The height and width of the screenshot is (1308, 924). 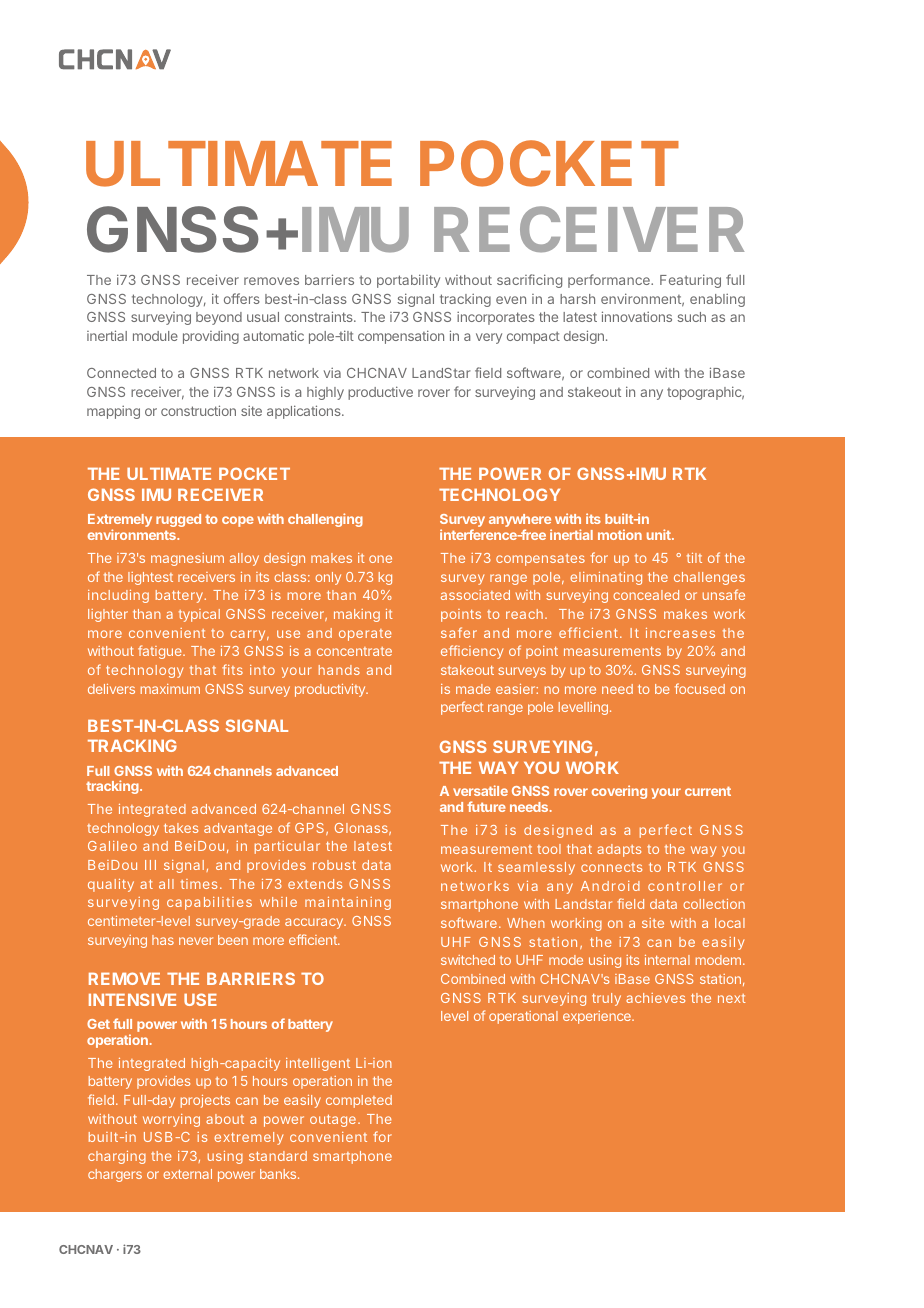 I want to click on portability, so click(x=408, y=281).
